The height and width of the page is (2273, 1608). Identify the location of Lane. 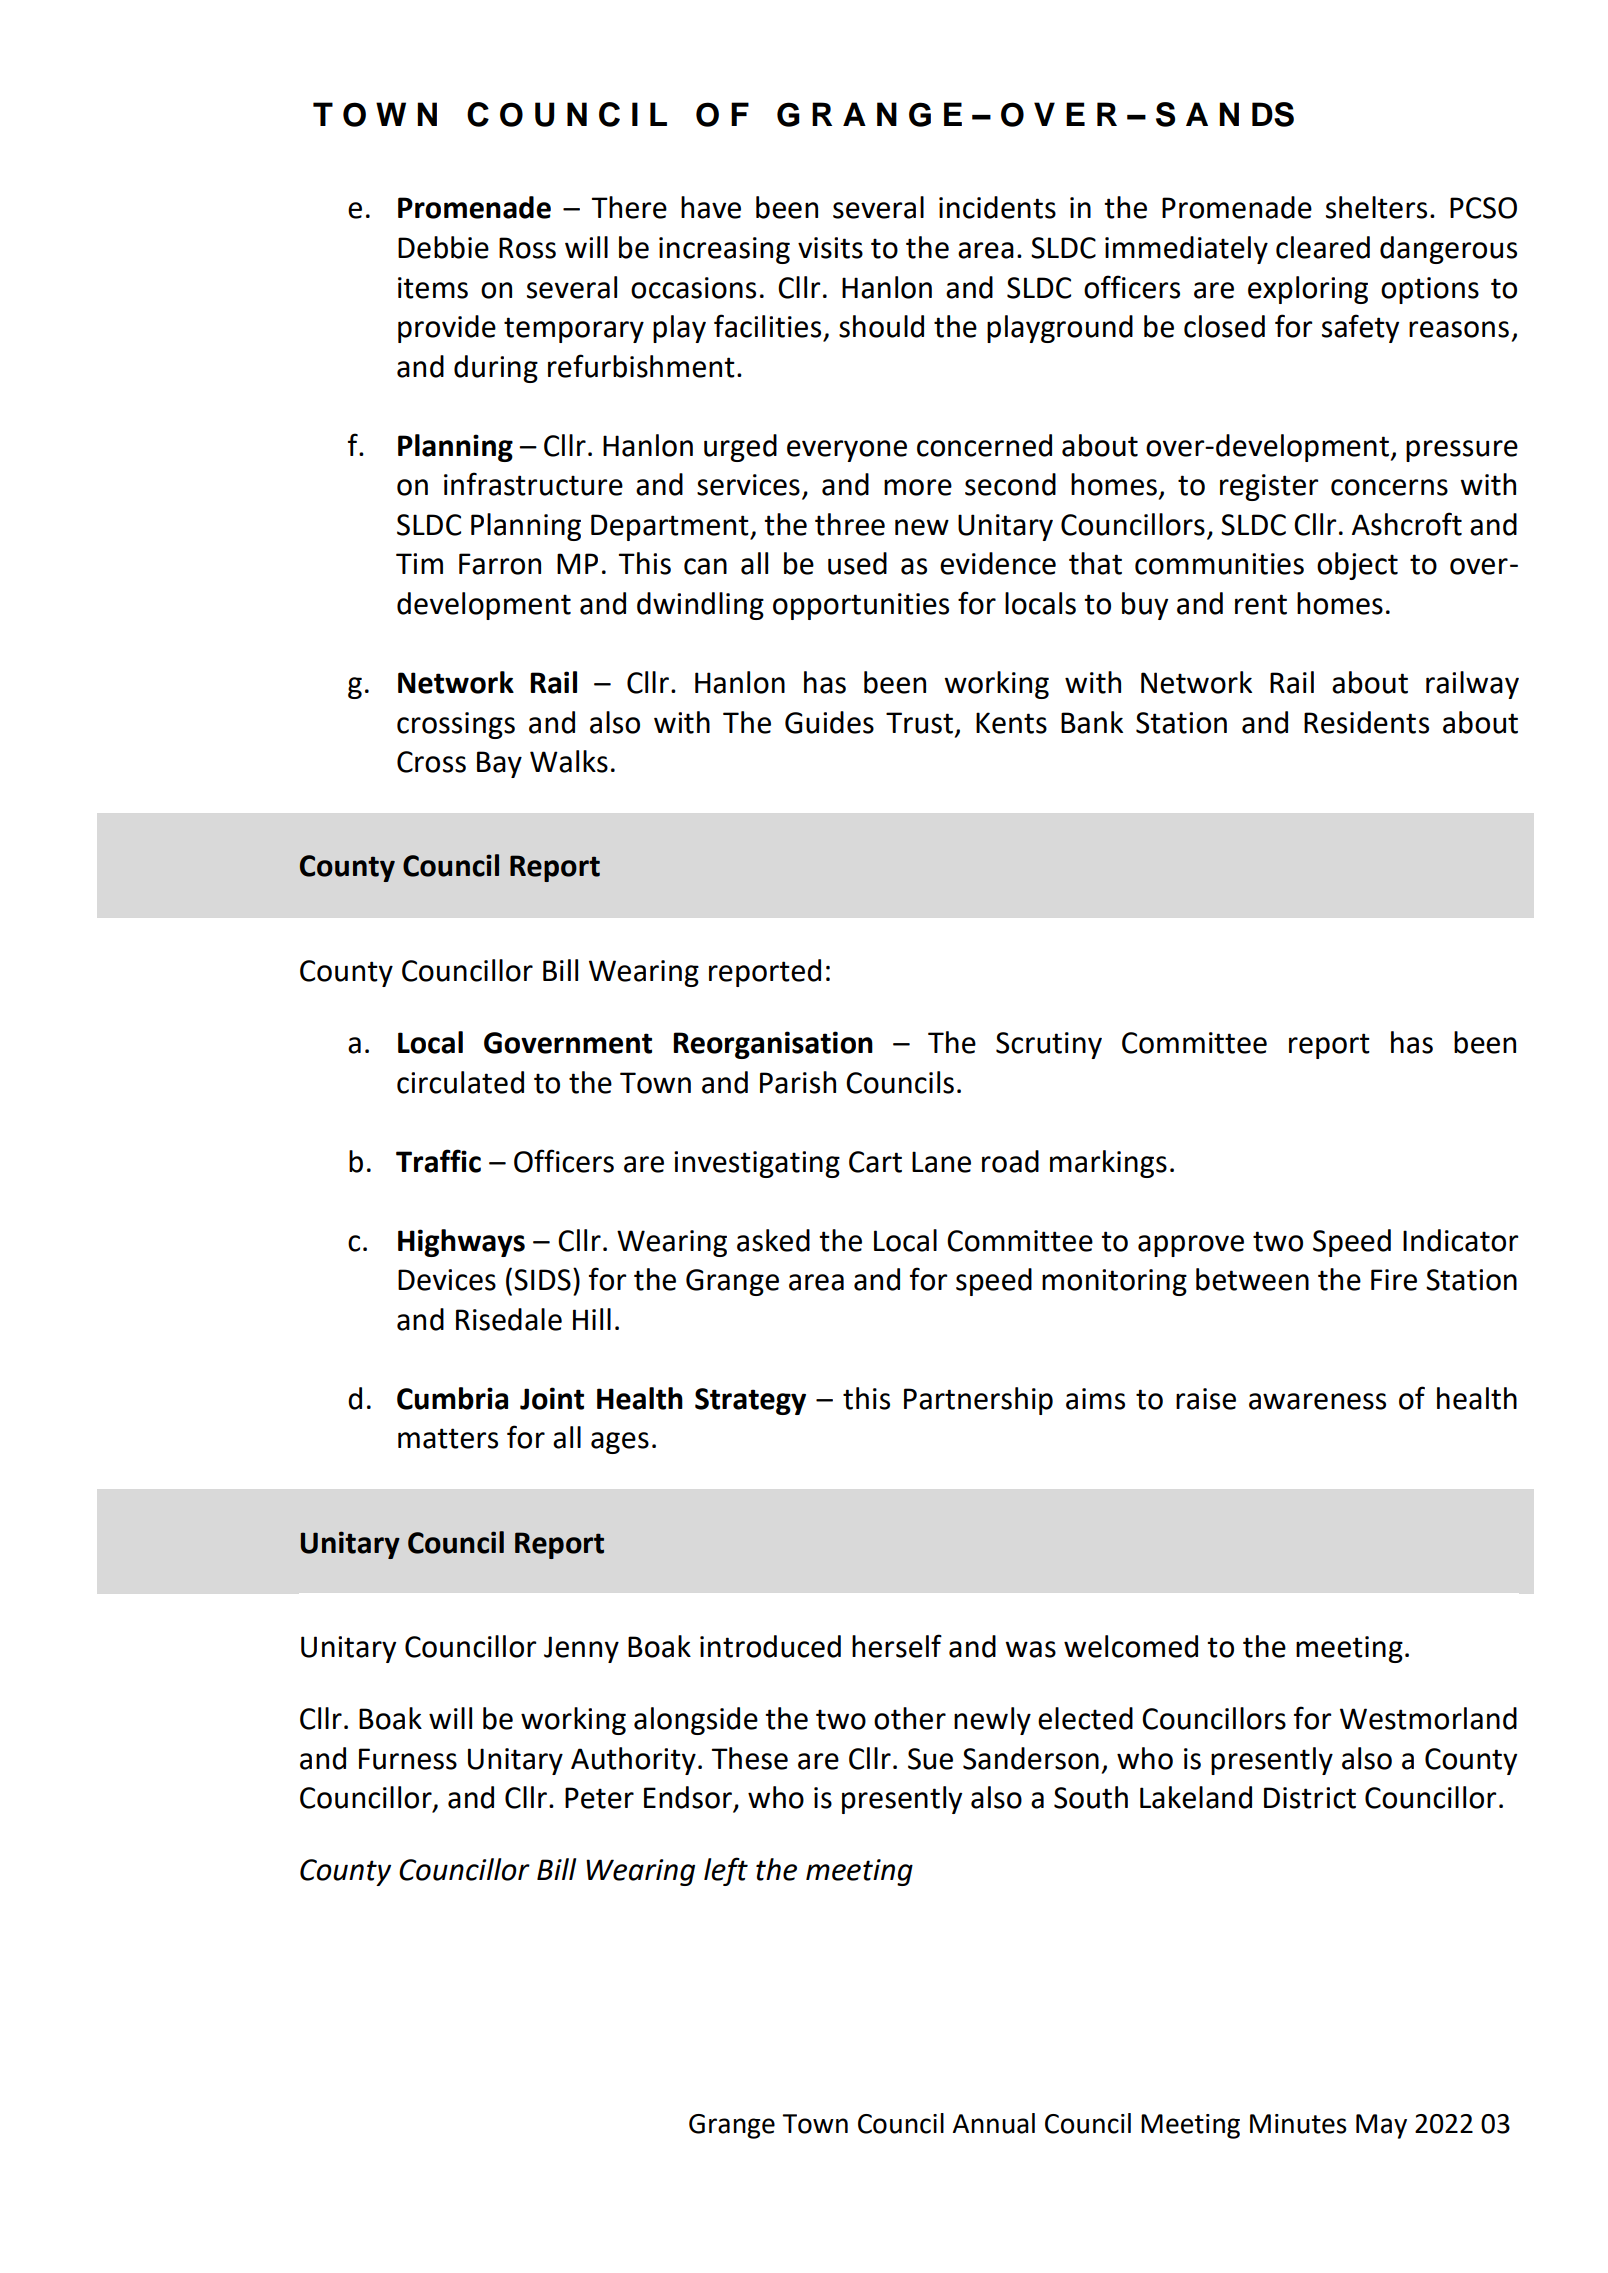
(941, 1162).
